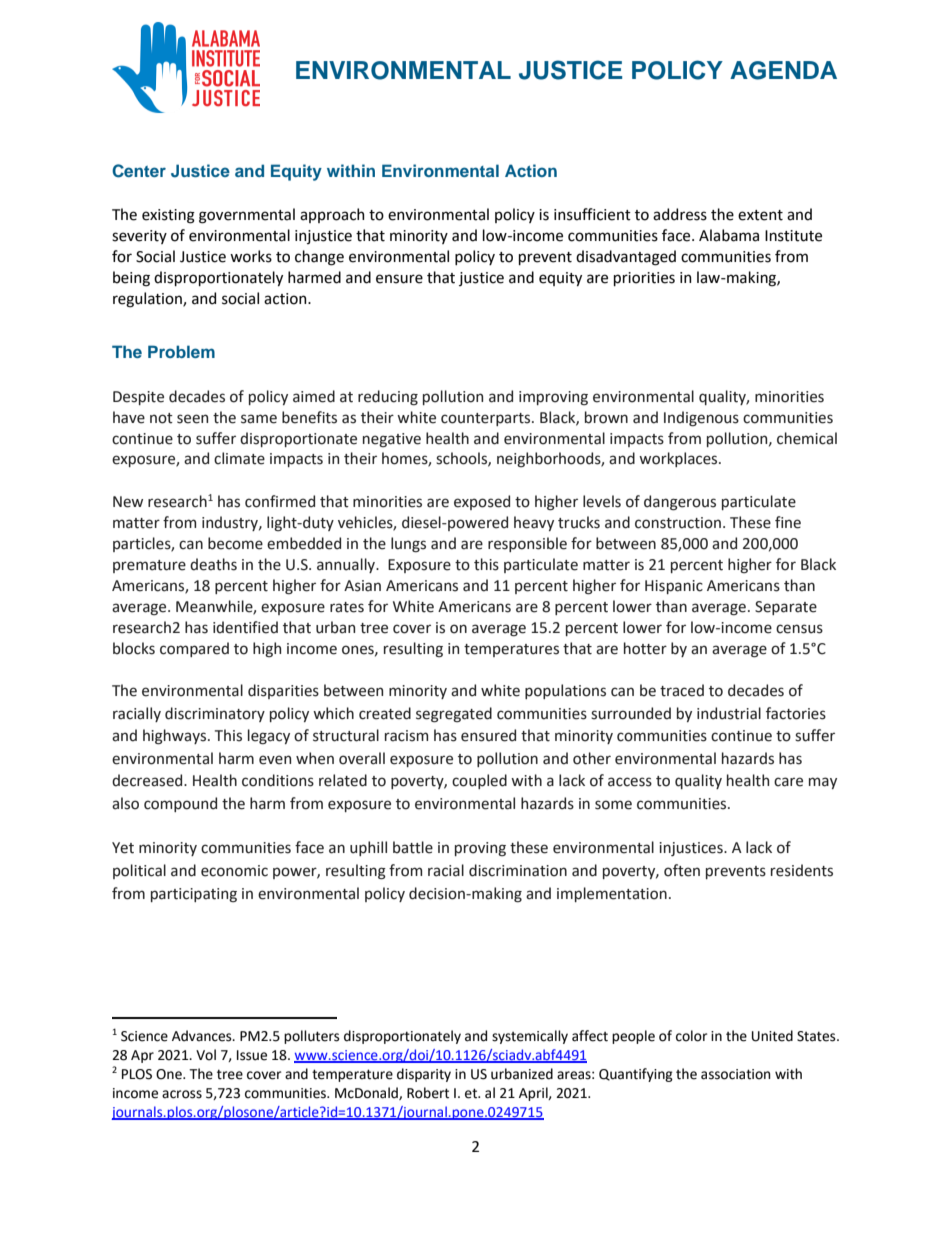 Image resolution: width=952 pixels, height=1233 pixels. What do you see at coordinates (454, 715) in the page?
I see `segregated` at bounding box center [454, 715].
